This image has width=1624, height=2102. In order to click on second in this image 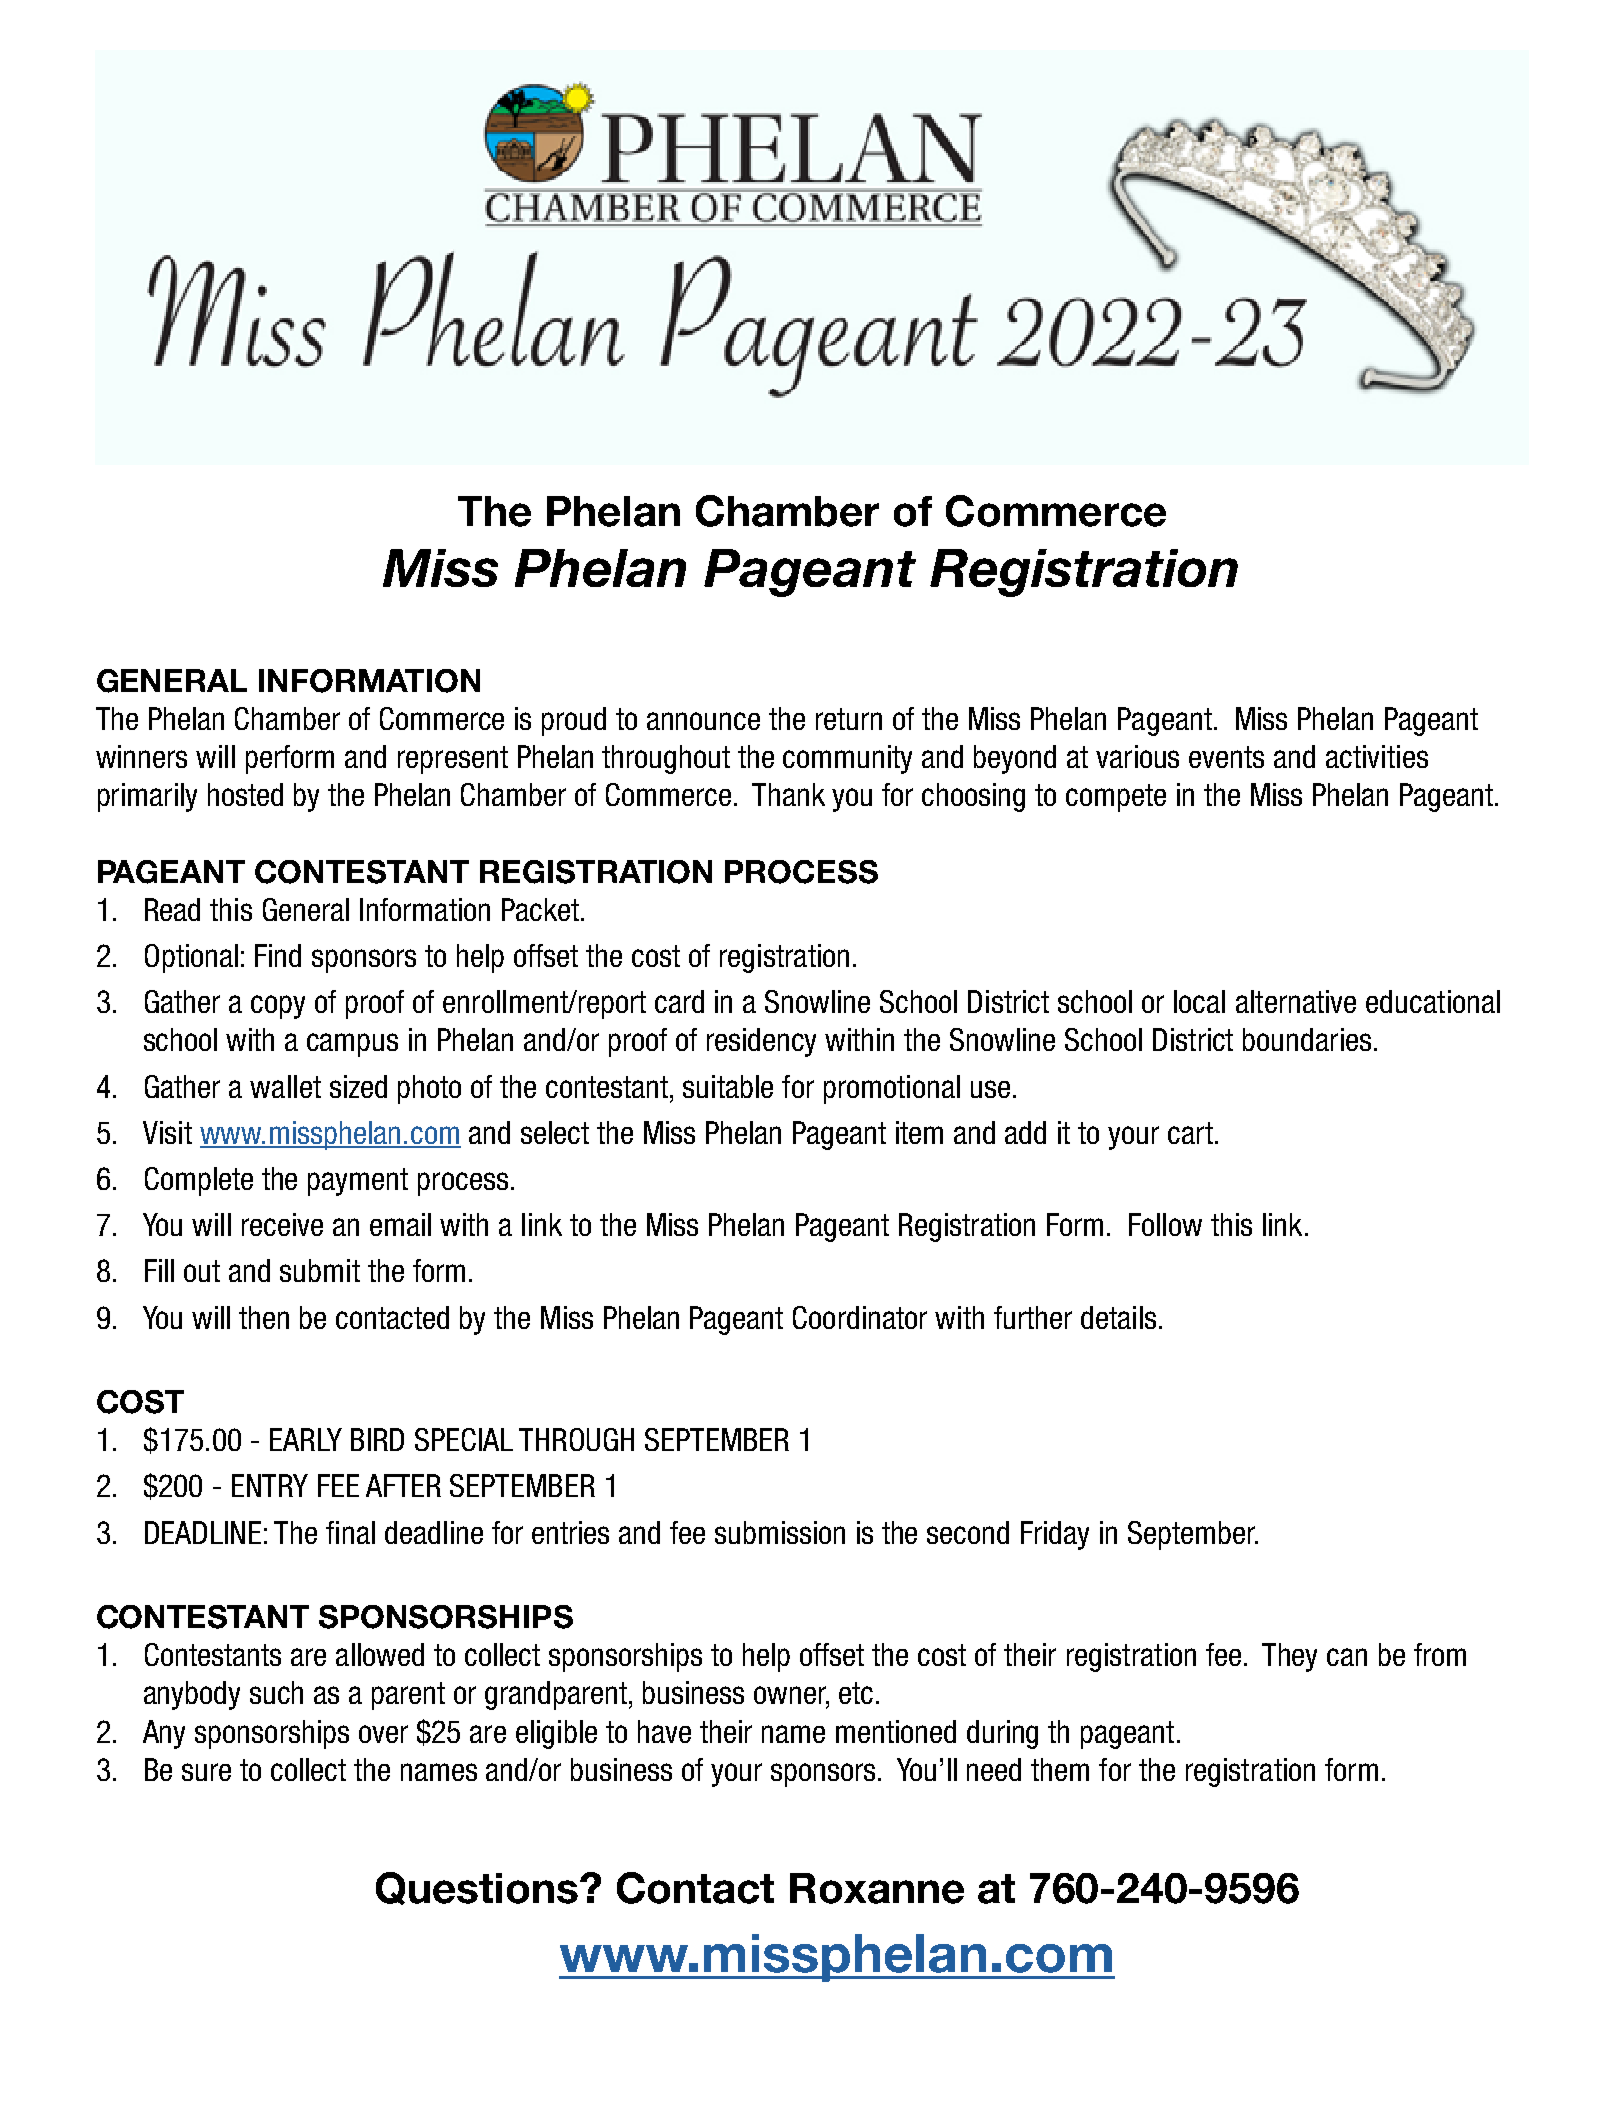, I will do `click(968, 1532)`.
